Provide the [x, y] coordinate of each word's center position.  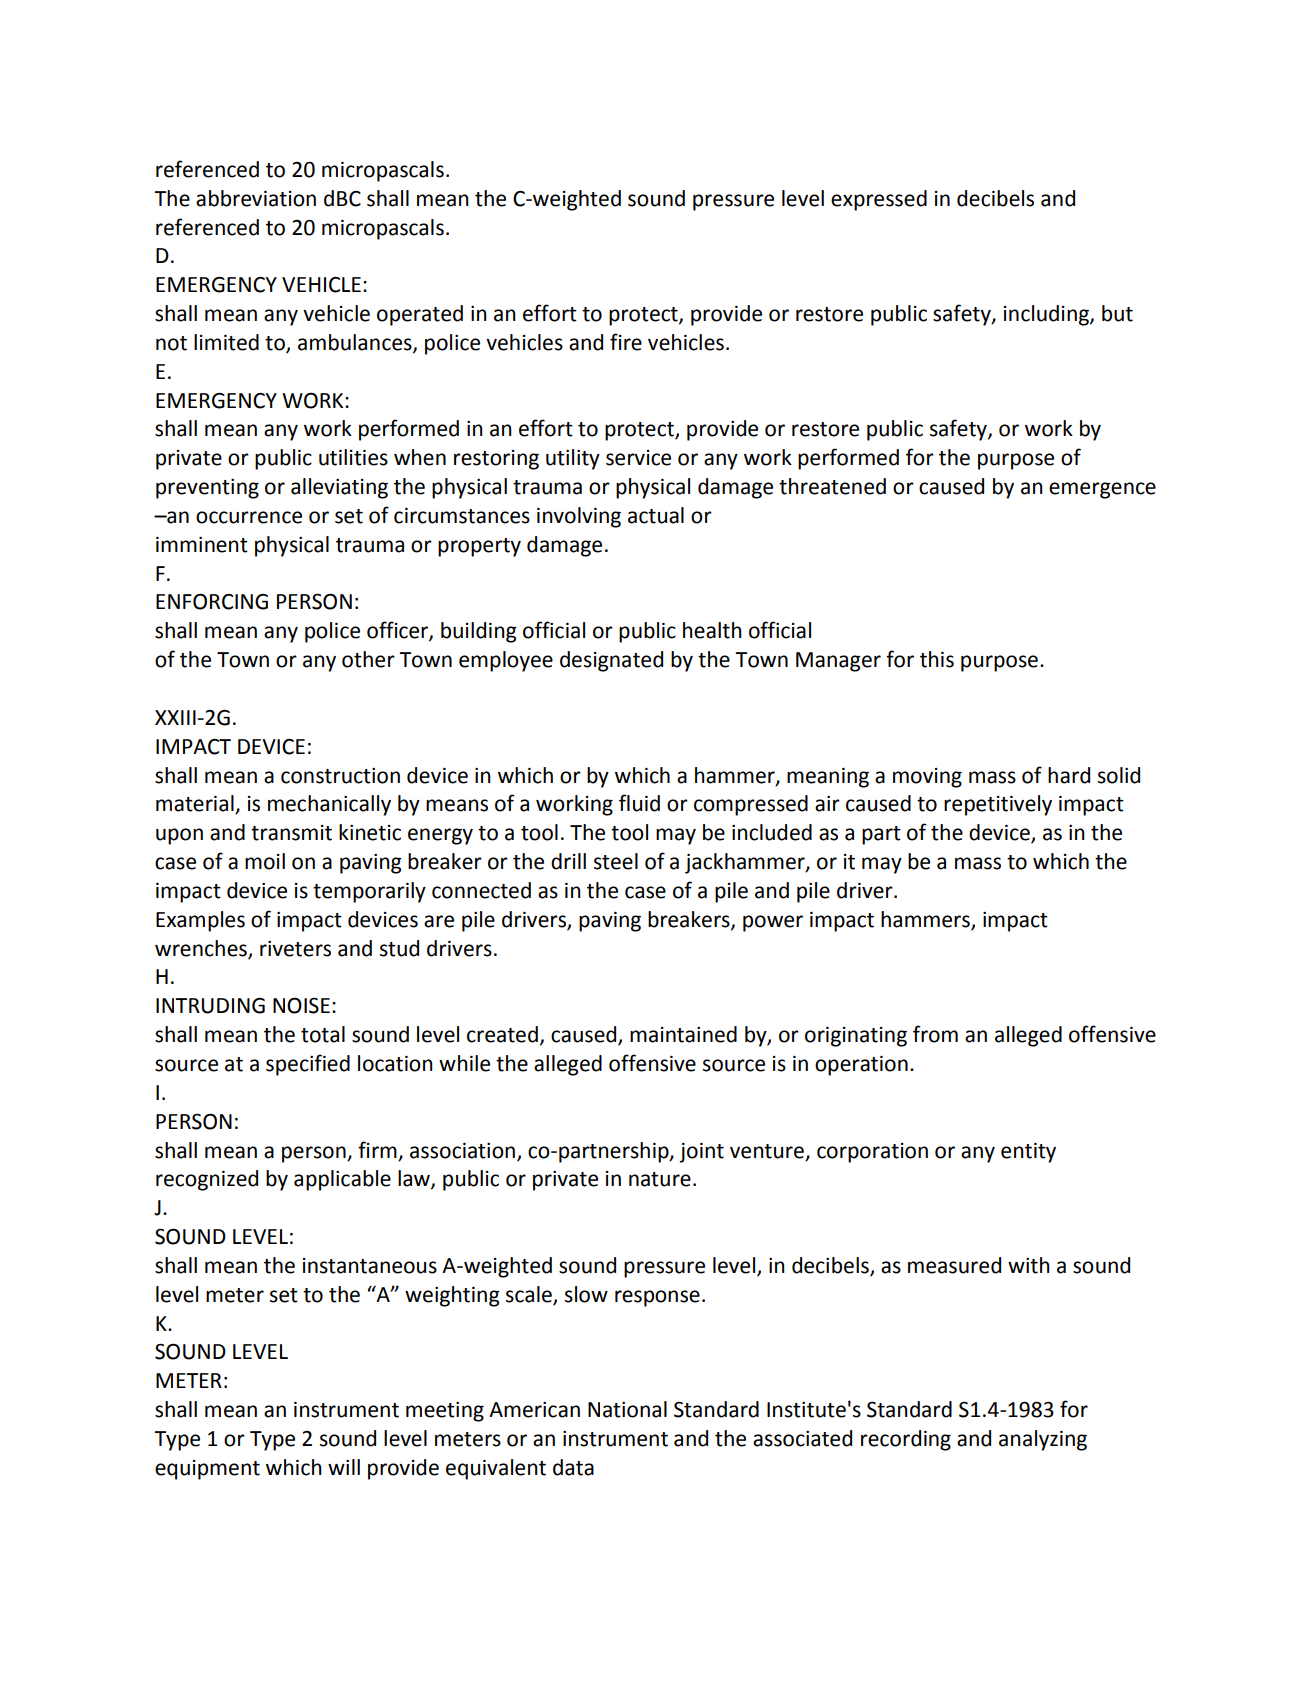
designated [611, 661]
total [323, 1034]
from [935, 1034]
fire [626, 342]
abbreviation [256, 198]
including [1047, 315]
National [627, 1409]
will [344, 1467]
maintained [683, 1034]
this [937, 659]
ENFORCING [212, 601]
